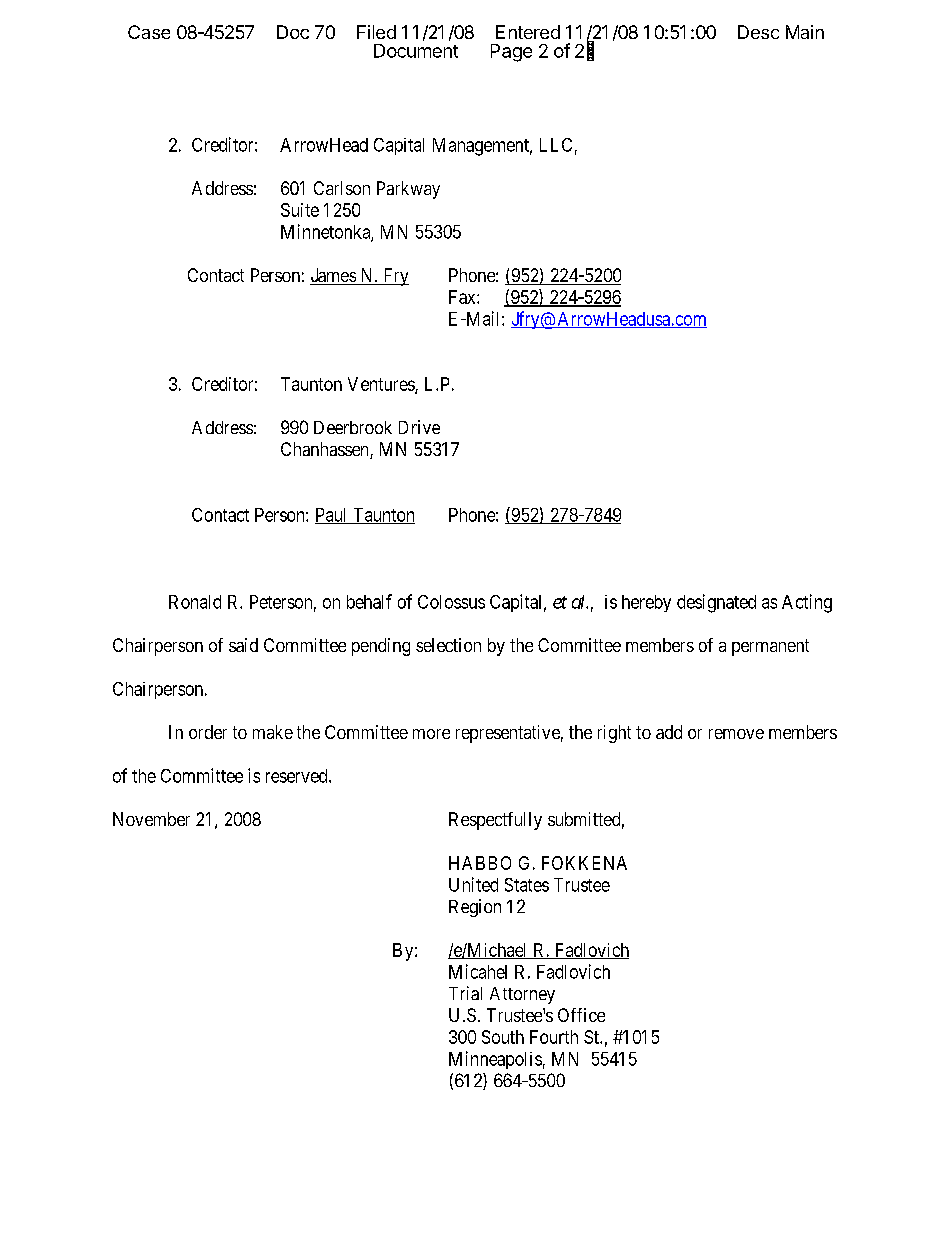  I want to click on more, so click(431, 734).
